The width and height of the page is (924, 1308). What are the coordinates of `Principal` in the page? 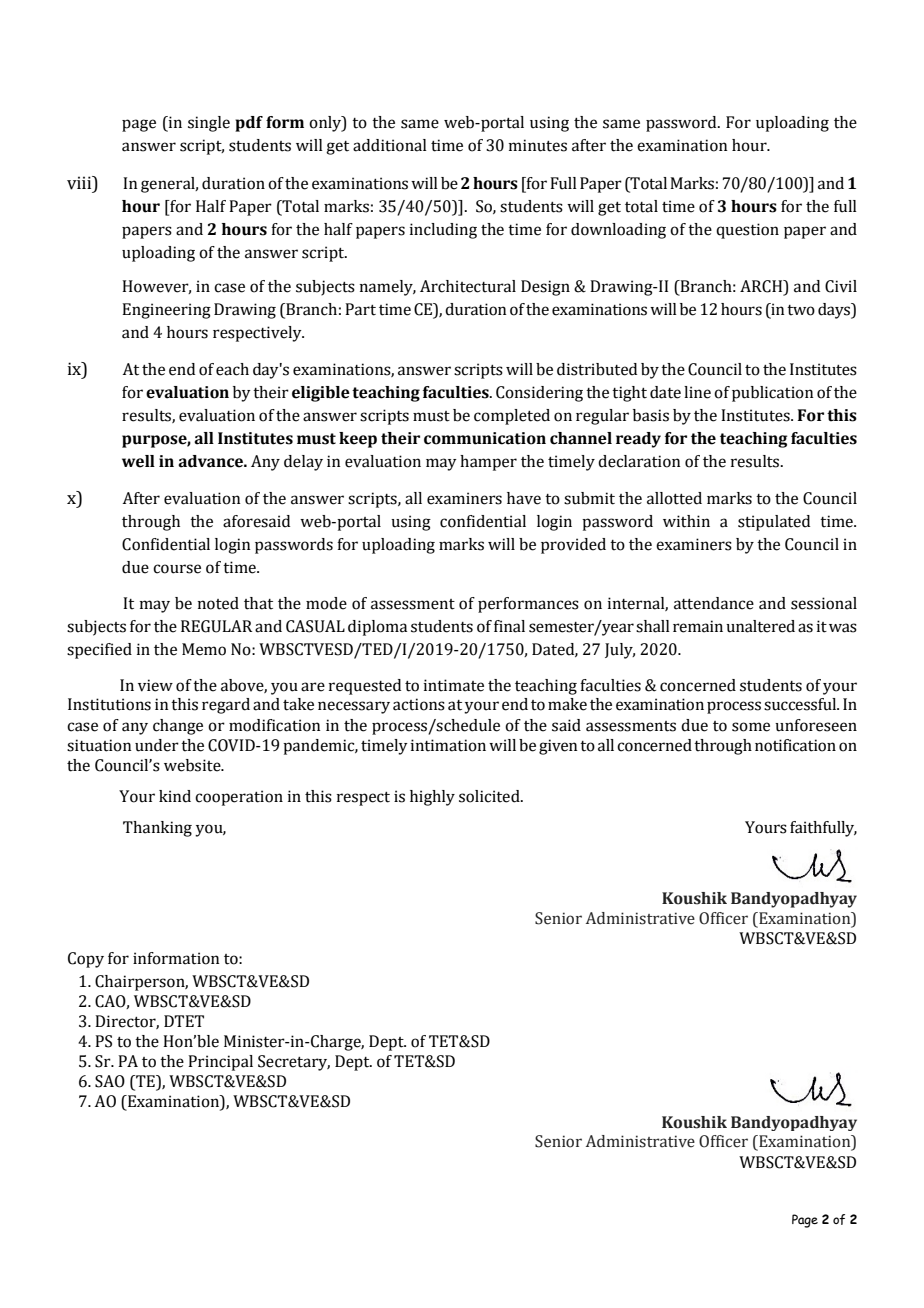 It's located at (220, 1063).
